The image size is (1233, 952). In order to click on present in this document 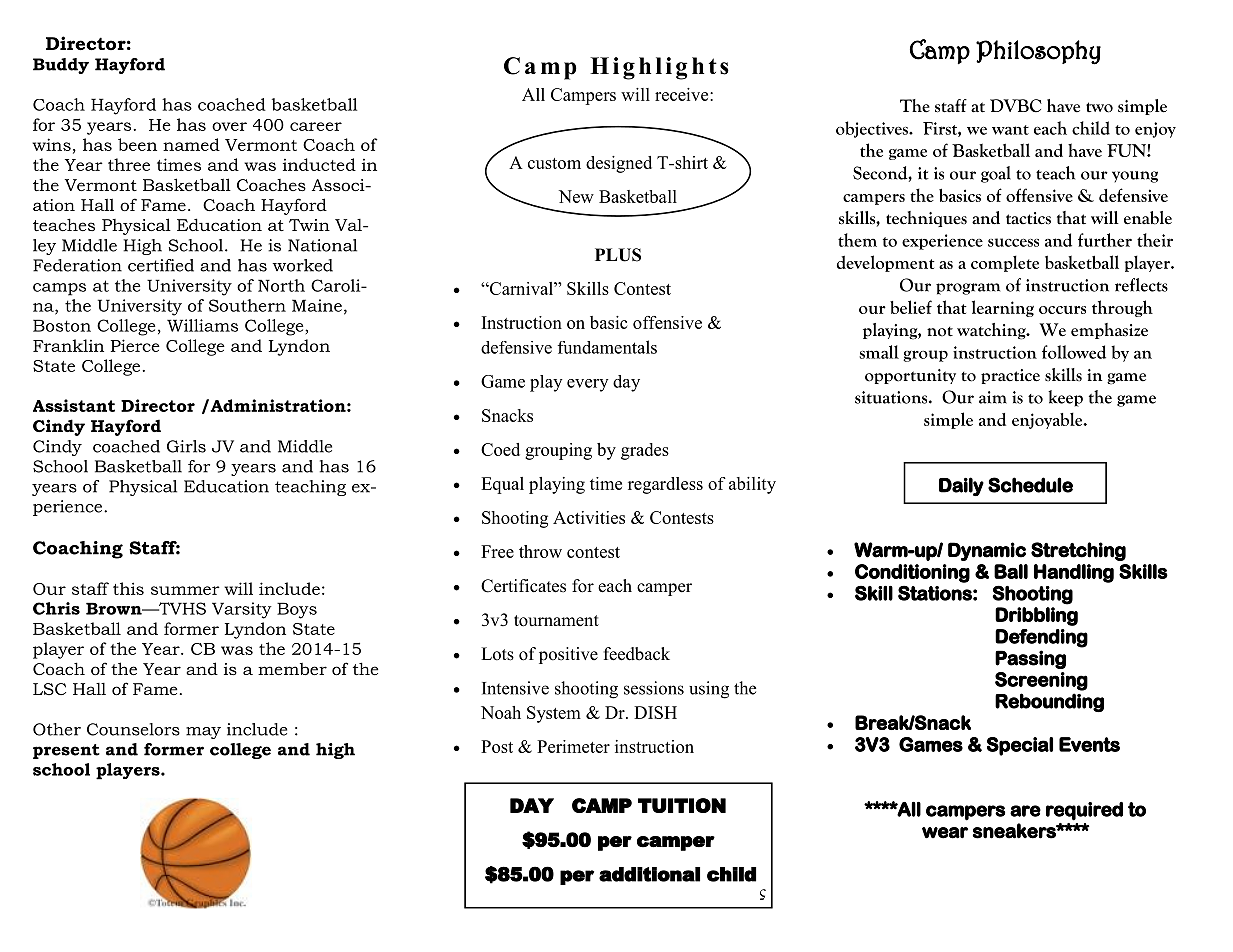, I will do `click(66, 751)`.
